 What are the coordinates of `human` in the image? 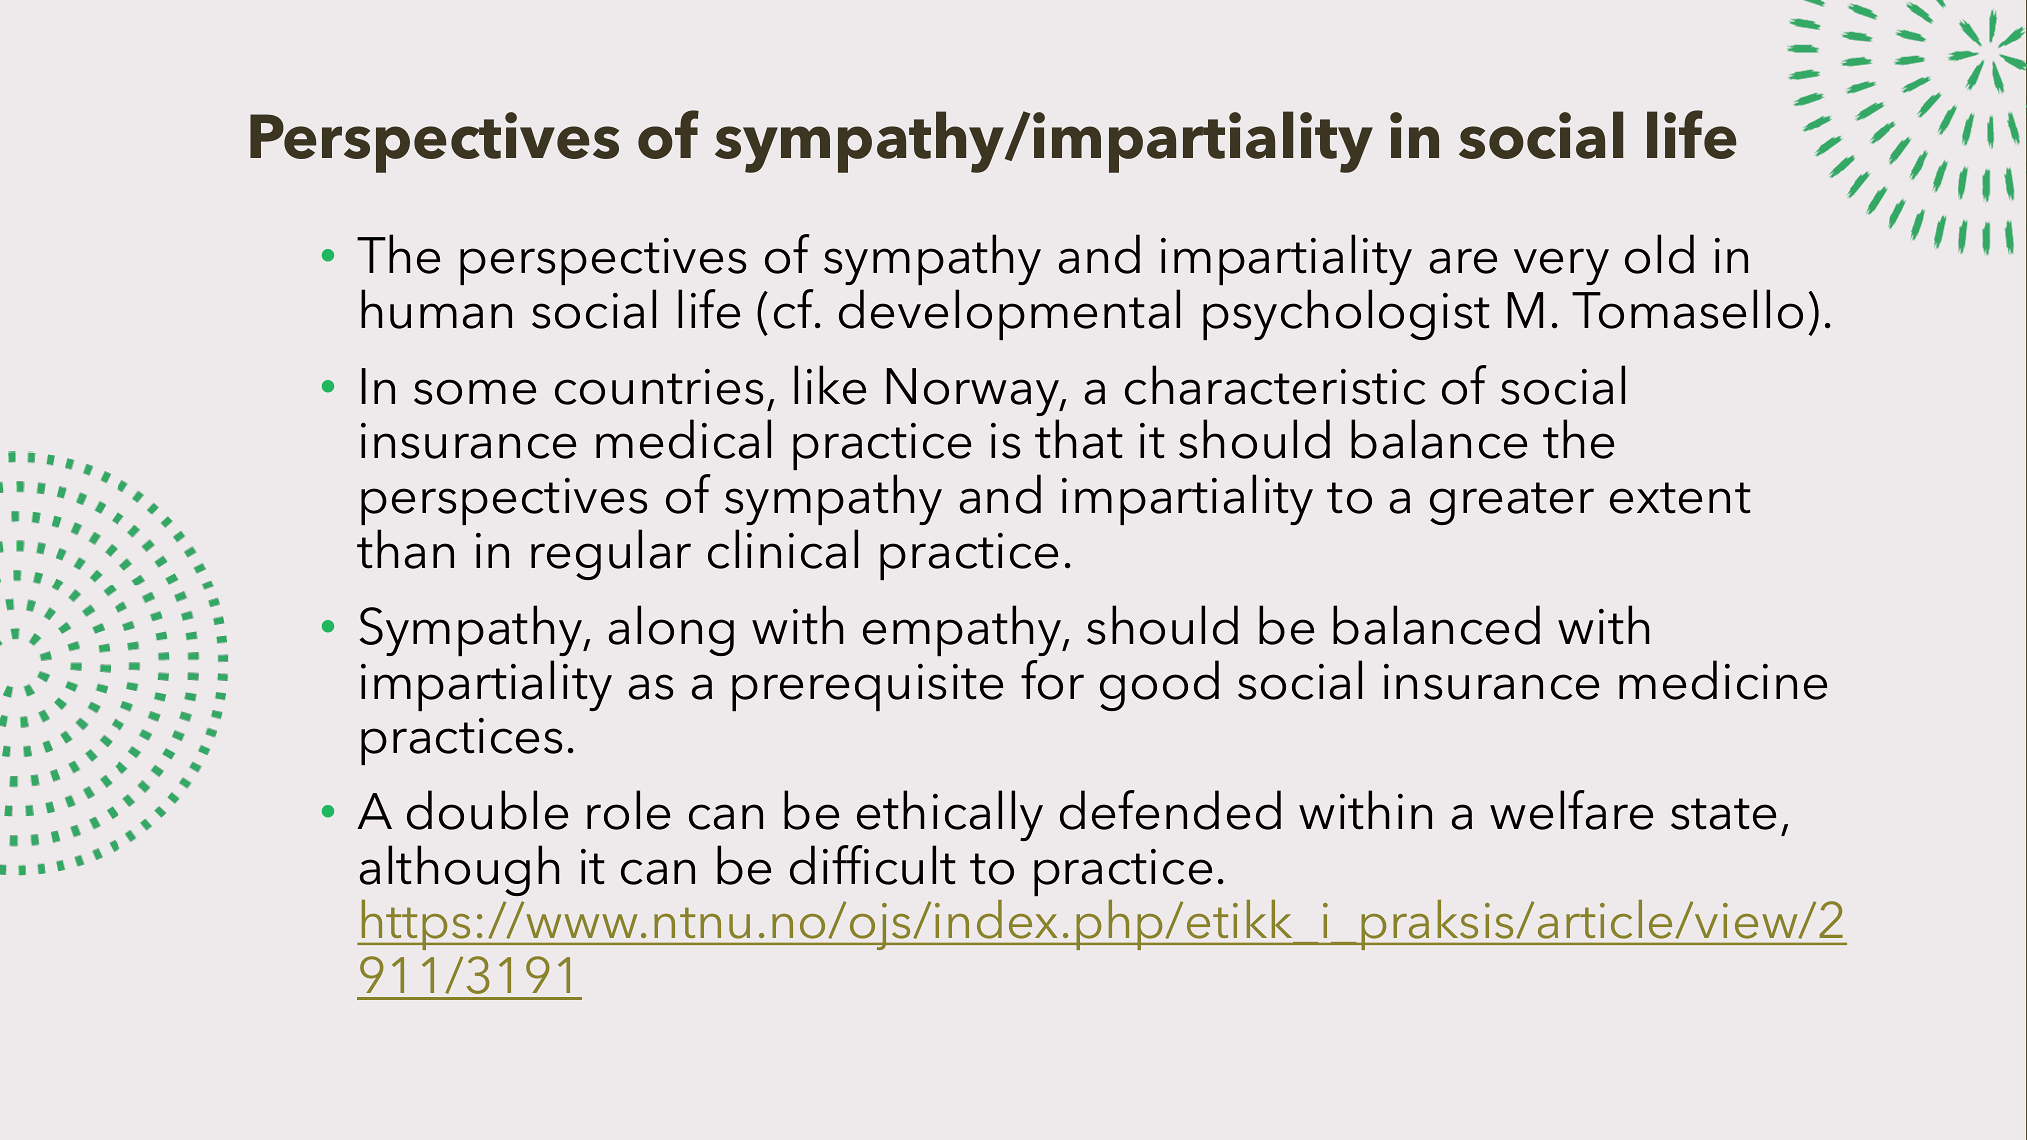 It's located at (436, 309).
